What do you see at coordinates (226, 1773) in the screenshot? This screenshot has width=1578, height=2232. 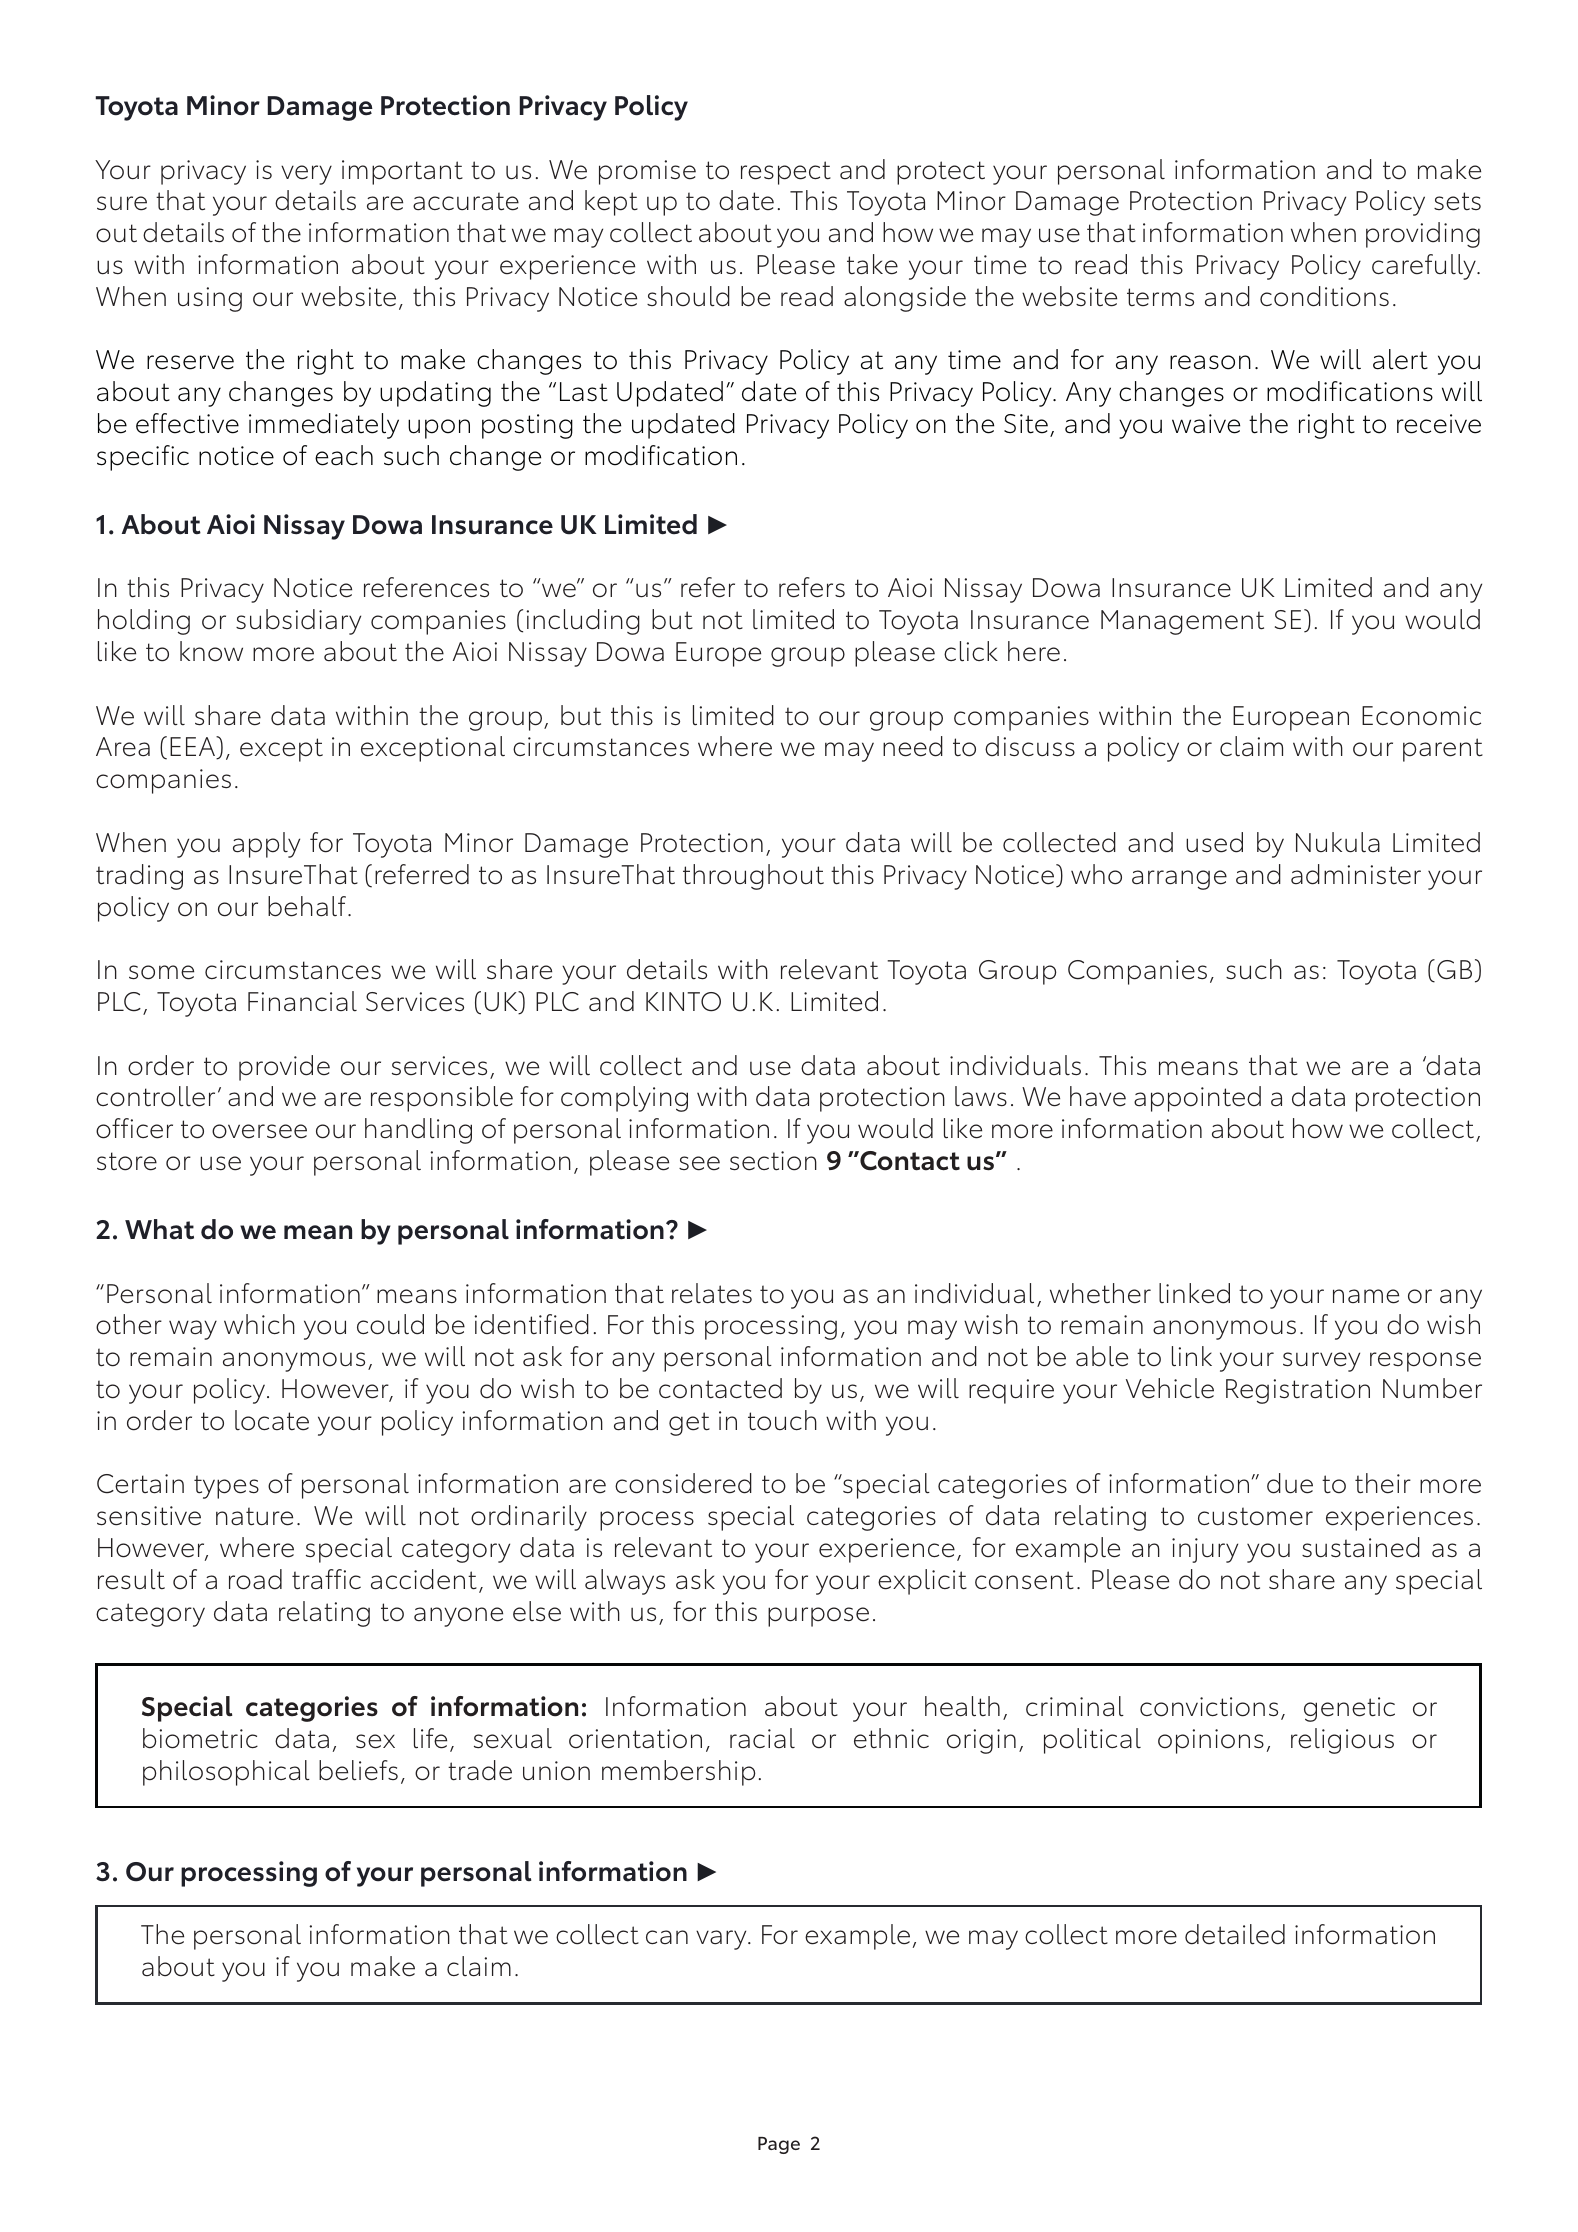 I see `philosophical` at bounding box center [226, 1773].
